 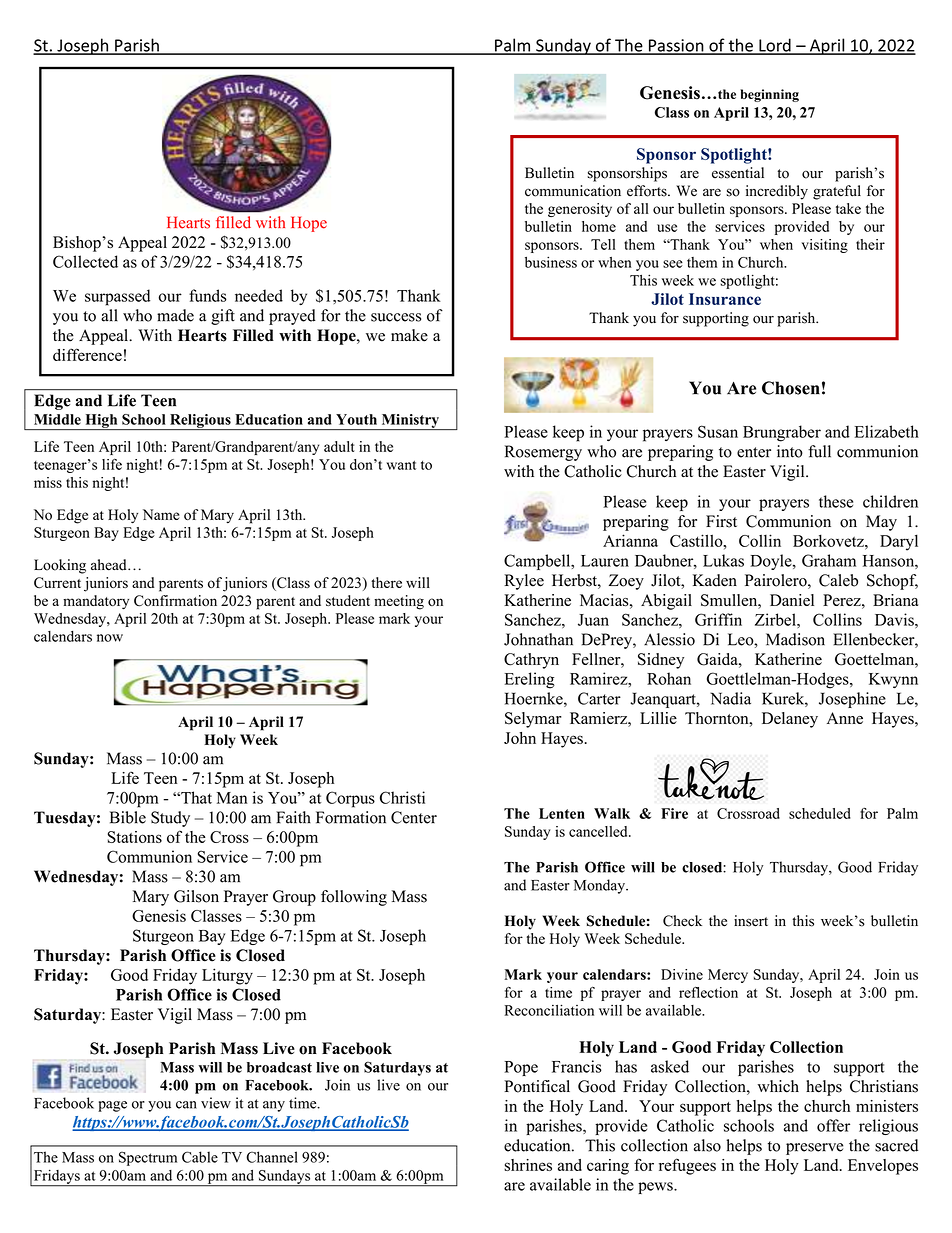 I want to click on now, so click(x=110, y=638).
